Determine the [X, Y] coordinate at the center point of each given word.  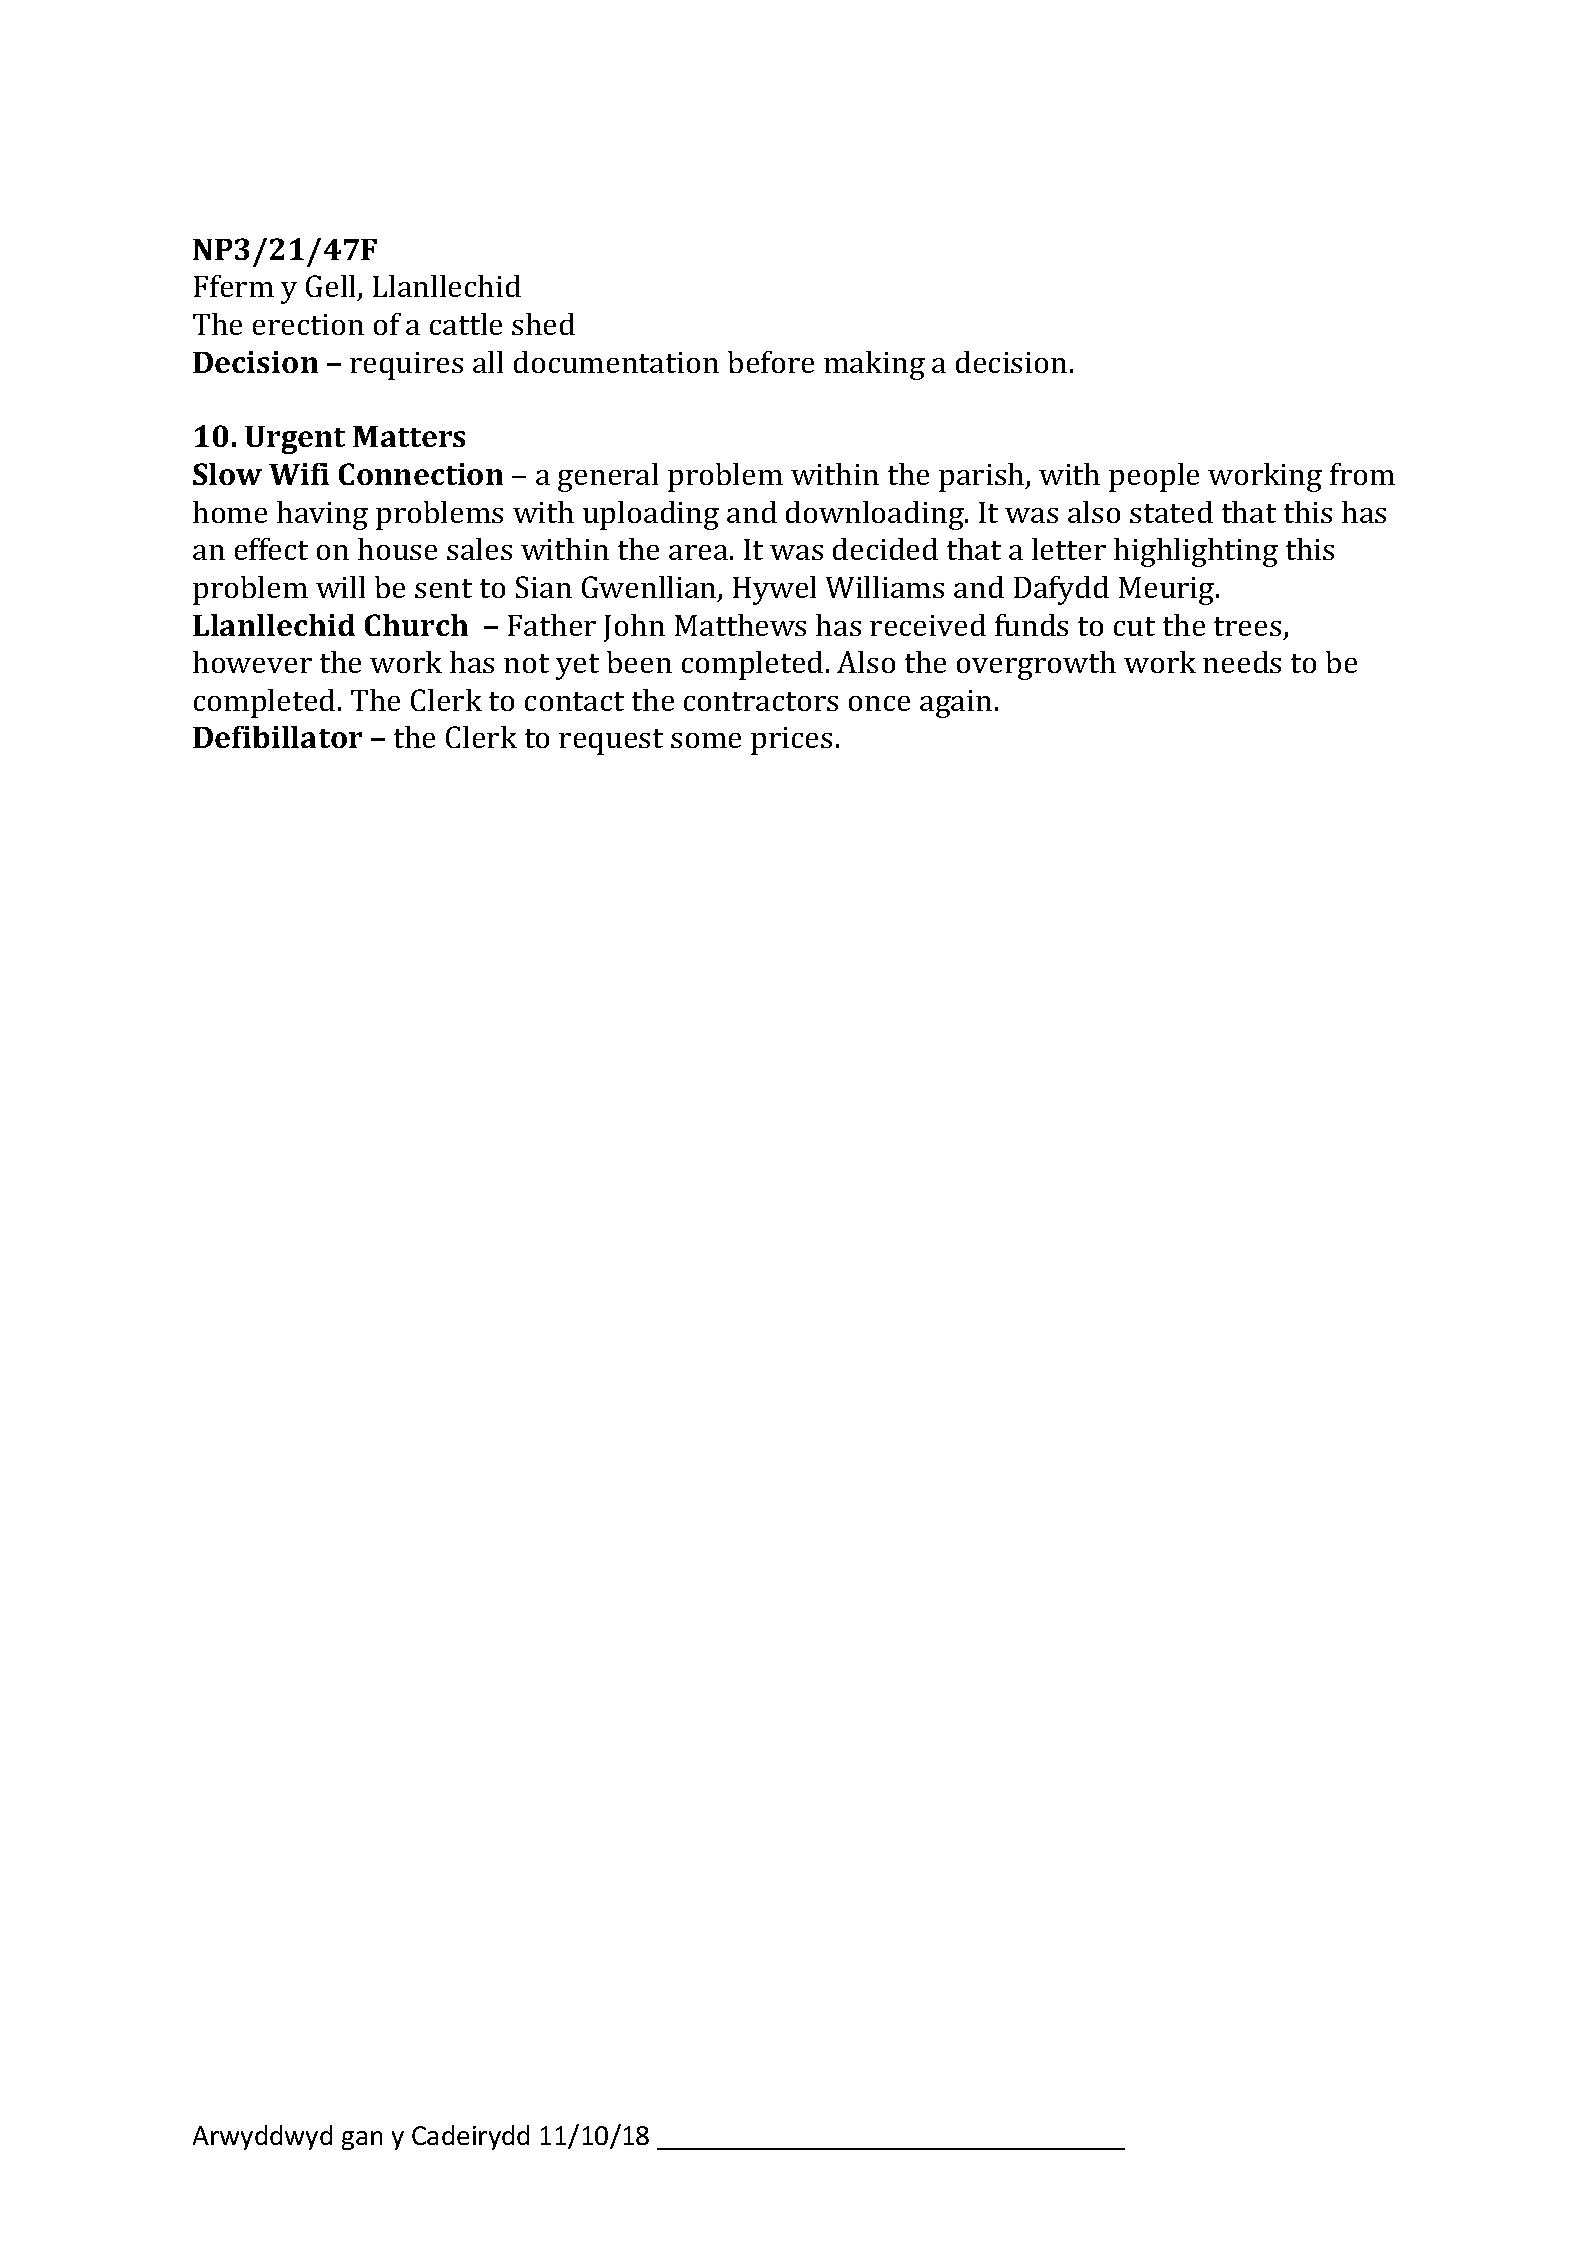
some [706, 740]
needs [1242, 662]
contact [574, 701]
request [611, 742]
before [771, 362]
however [252, 662]
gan [362, 2140]
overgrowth [1036, 665]
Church [416, 625]
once [879, 703]
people [1154, 477]
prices [791, 741]
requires [406, 366]
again [956, 704]
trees [1247, 626]
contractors [761, 701]
